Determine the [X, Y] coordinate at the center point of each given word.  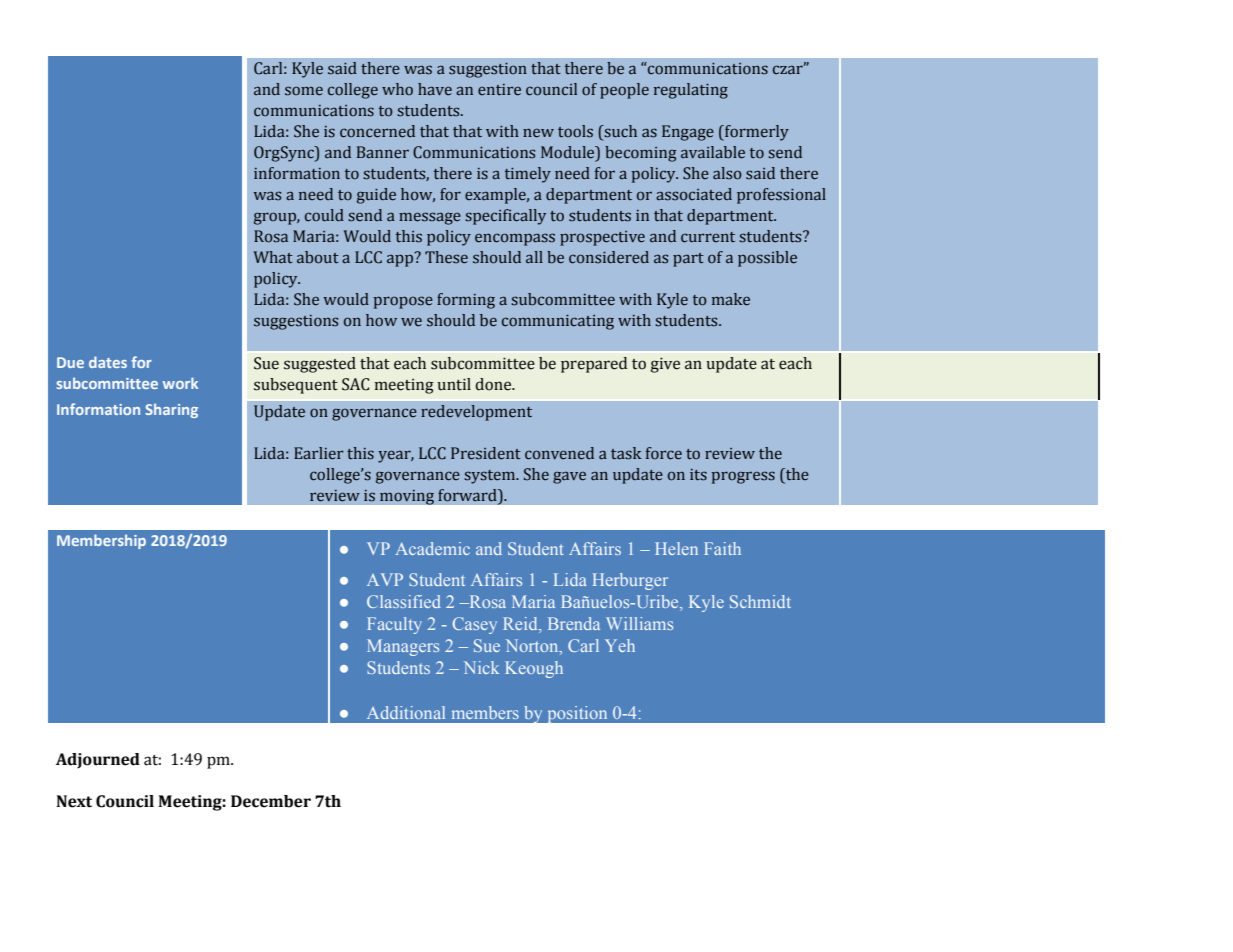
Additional [406, 712]
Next [74, 801]
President [486, 453]
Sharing [171, 410]
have [435, 89]
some [304, 91]
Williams [639, 623]
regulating [691, 91]
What [273, 257]
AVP [385, 579]
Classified [404, 601]
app [401, 259]
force [664, 453]
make [731, 299]
